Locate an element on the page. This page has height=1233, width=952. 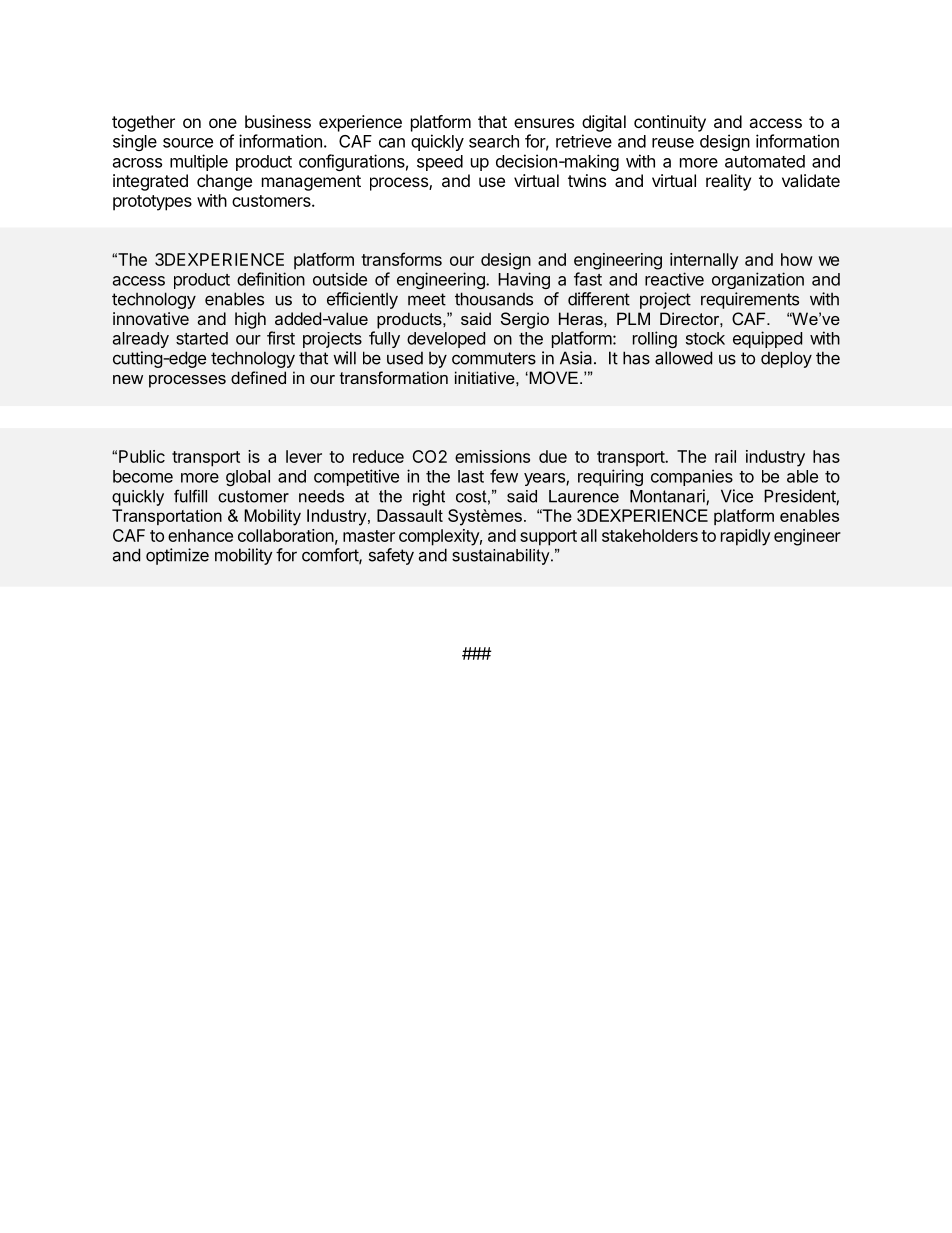
started is located at coordinates (202, 338).
